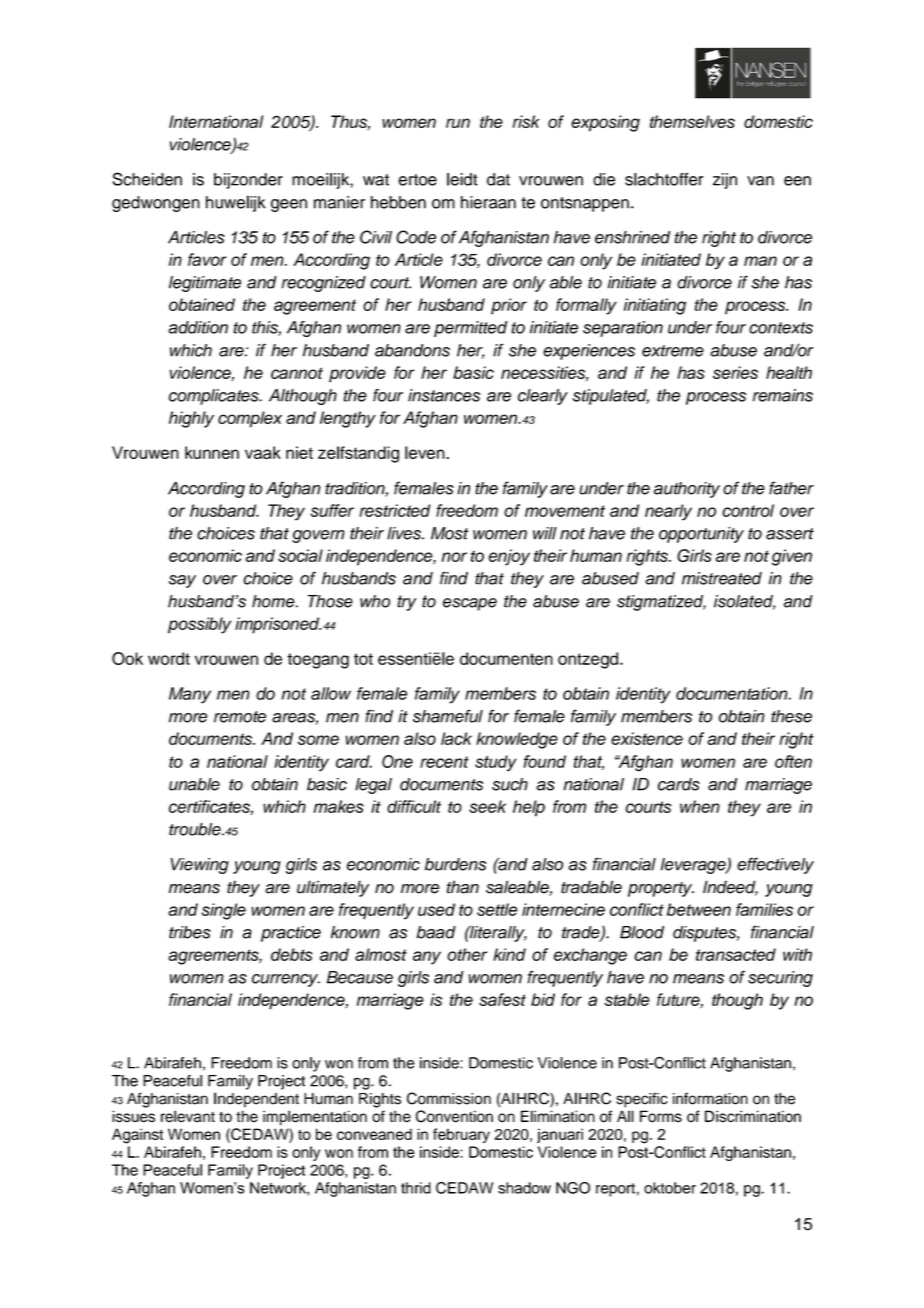 The width and height of the image is (924, 1308). What do you see at coordinates (188, 1116) in the image?
I see `relevant` at bounding box center [188, 1116].
